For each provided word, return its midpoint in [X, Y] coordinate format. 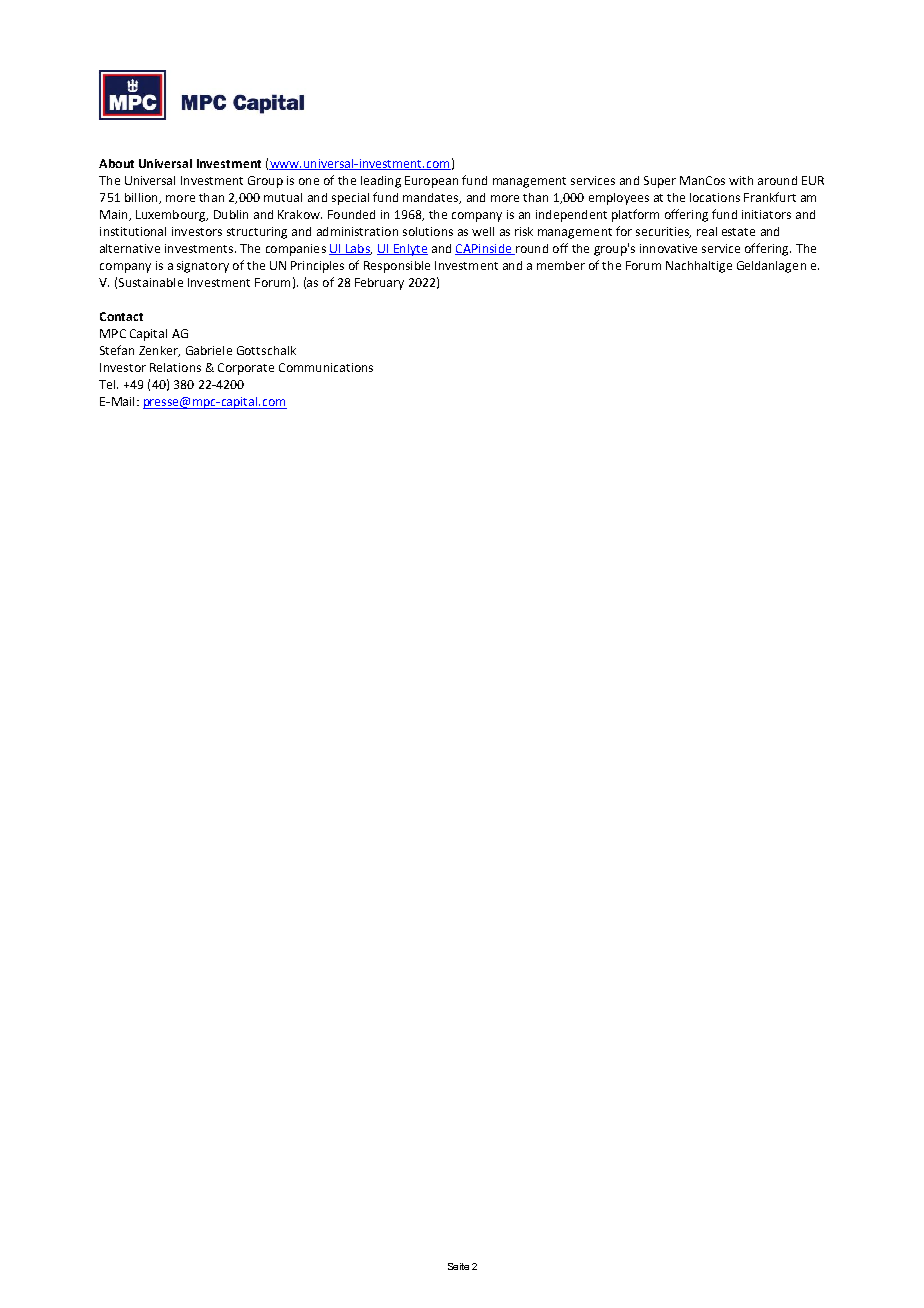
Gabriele [209, 350]
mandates [432, 198]
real [707, 231]
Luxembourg [172, 216]
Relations [175, 367]
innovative [668, 248]
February [379, 284]
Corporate [246, 369]
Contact [121, 316]
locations [715, 197]
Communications [326, 367]
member [561, 265]
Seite [458, 1266]
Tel [108, 384]
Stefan [117, 350]
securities [663, 232]
